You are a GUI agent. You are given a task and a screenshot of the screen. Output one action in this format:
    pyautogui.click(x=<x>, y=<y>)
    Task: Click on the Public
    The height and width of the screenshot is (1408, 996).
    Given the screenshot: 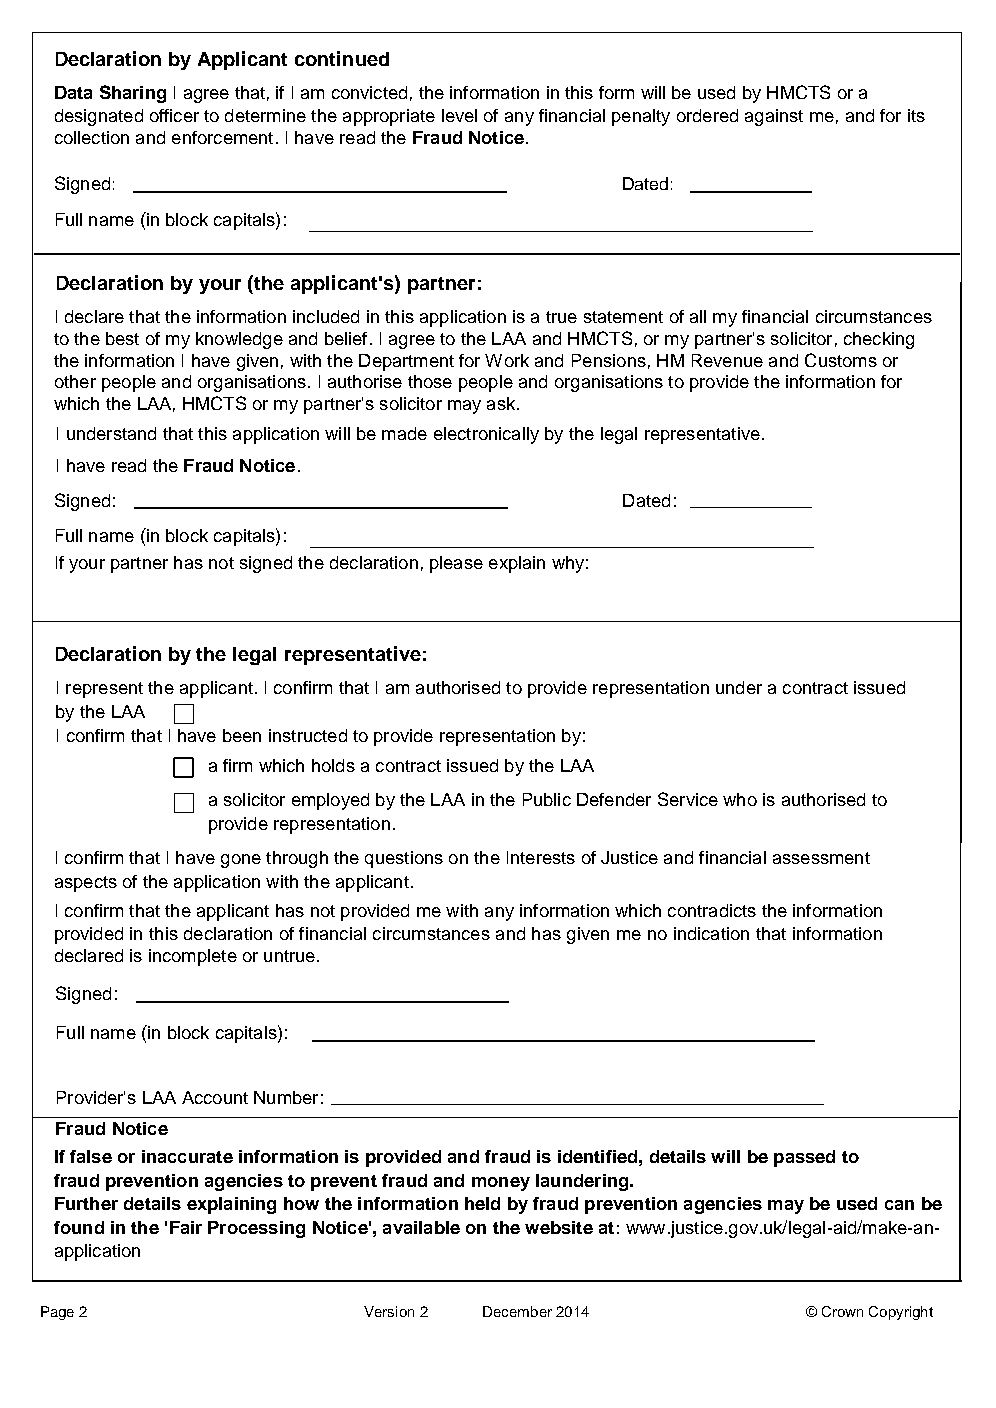 What is the action you would take?
    pyautogui.click(x=547, y=799)
